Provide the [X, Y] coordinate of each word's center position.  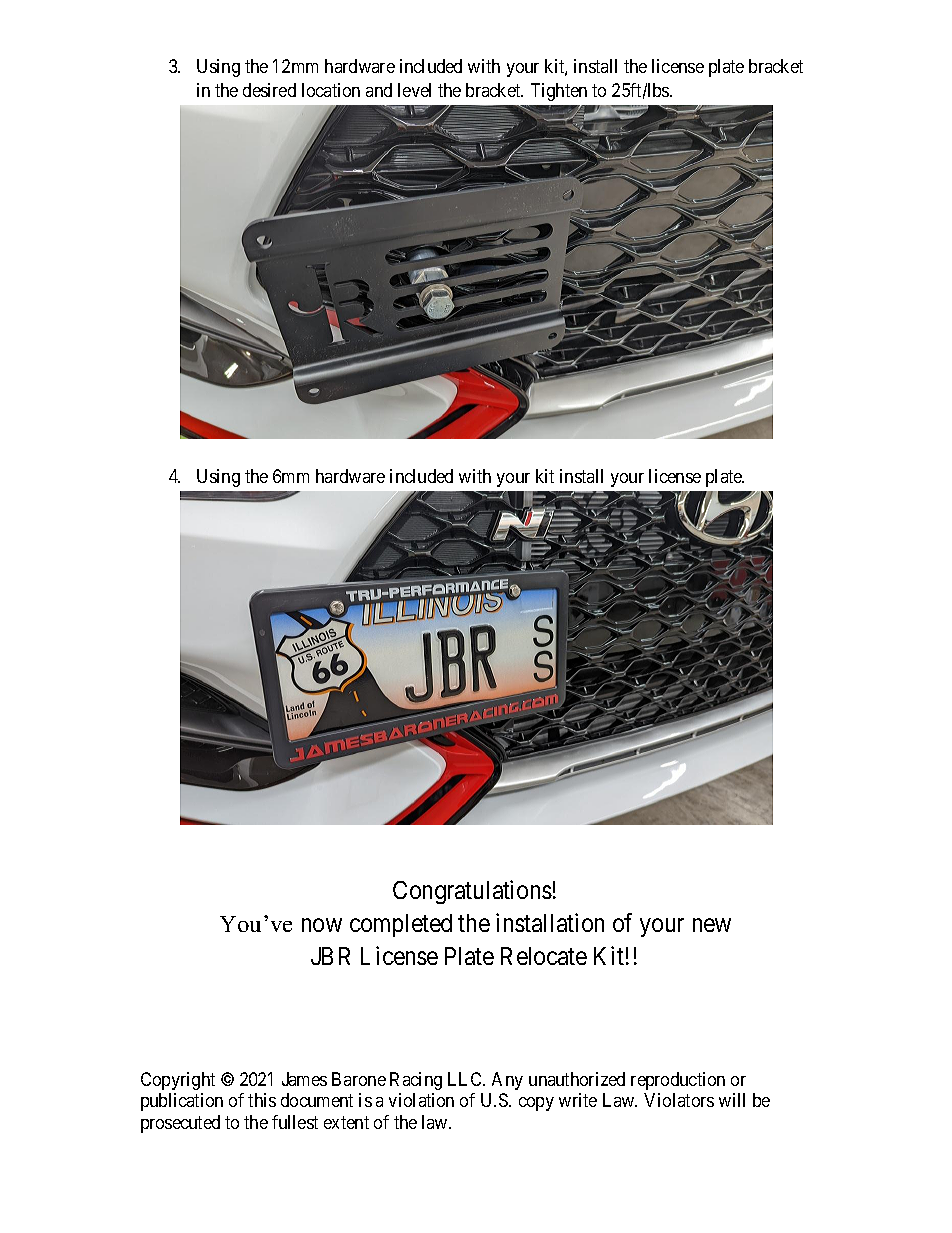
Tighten [559, 92]
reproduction [678, 1081]
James [304, 1079]
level [414, 90]
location [331, 90]
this [262, 1100]
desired [269, 90]
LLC [466, 1079]
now [322, 925]
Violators [679, 1100]
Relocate [544, 956]
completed [401, 925]
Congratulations [472, 892]
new [712, 925]
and [379, 90]
